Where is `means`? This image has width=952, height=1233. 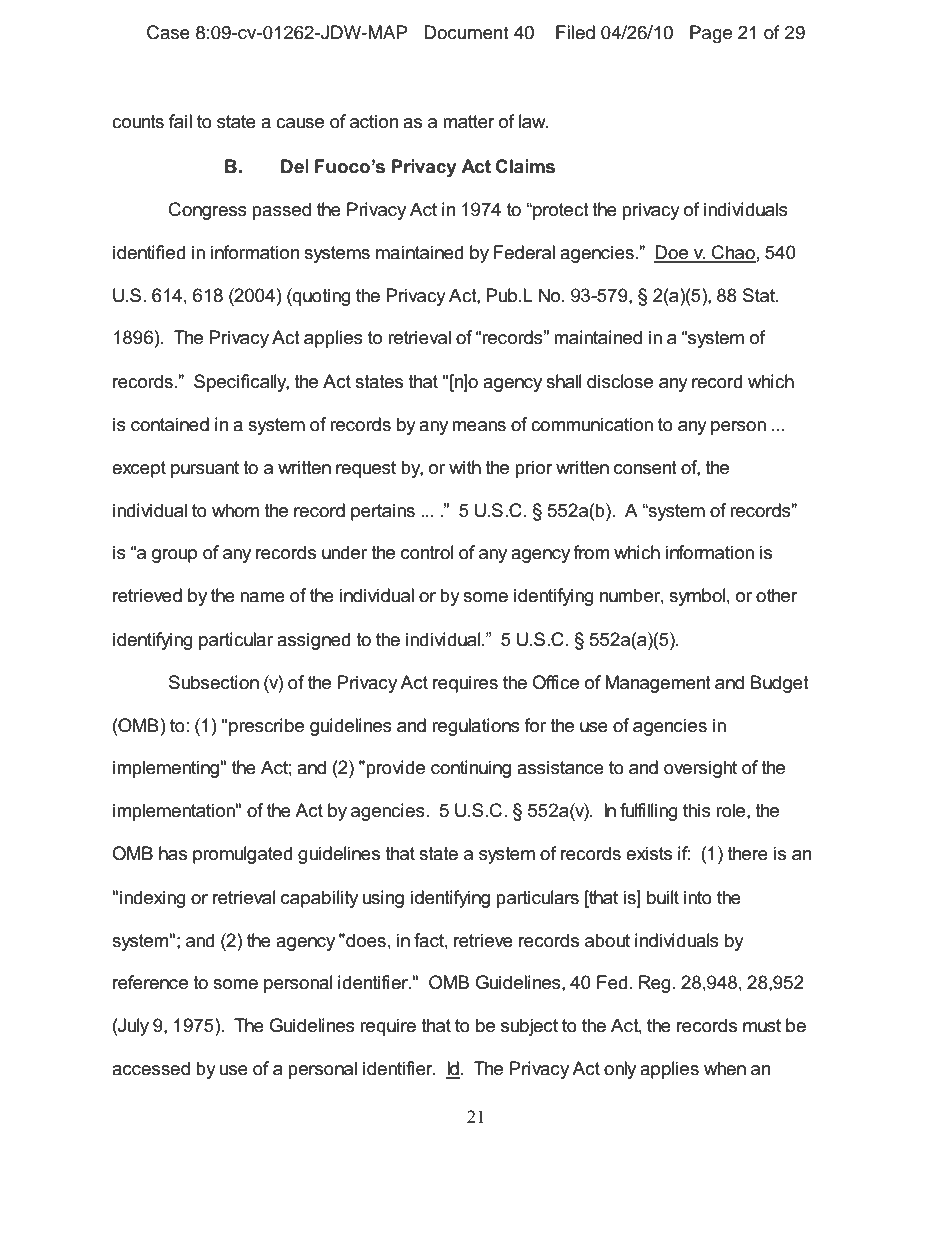 means is located at coordinates (479, 426).
